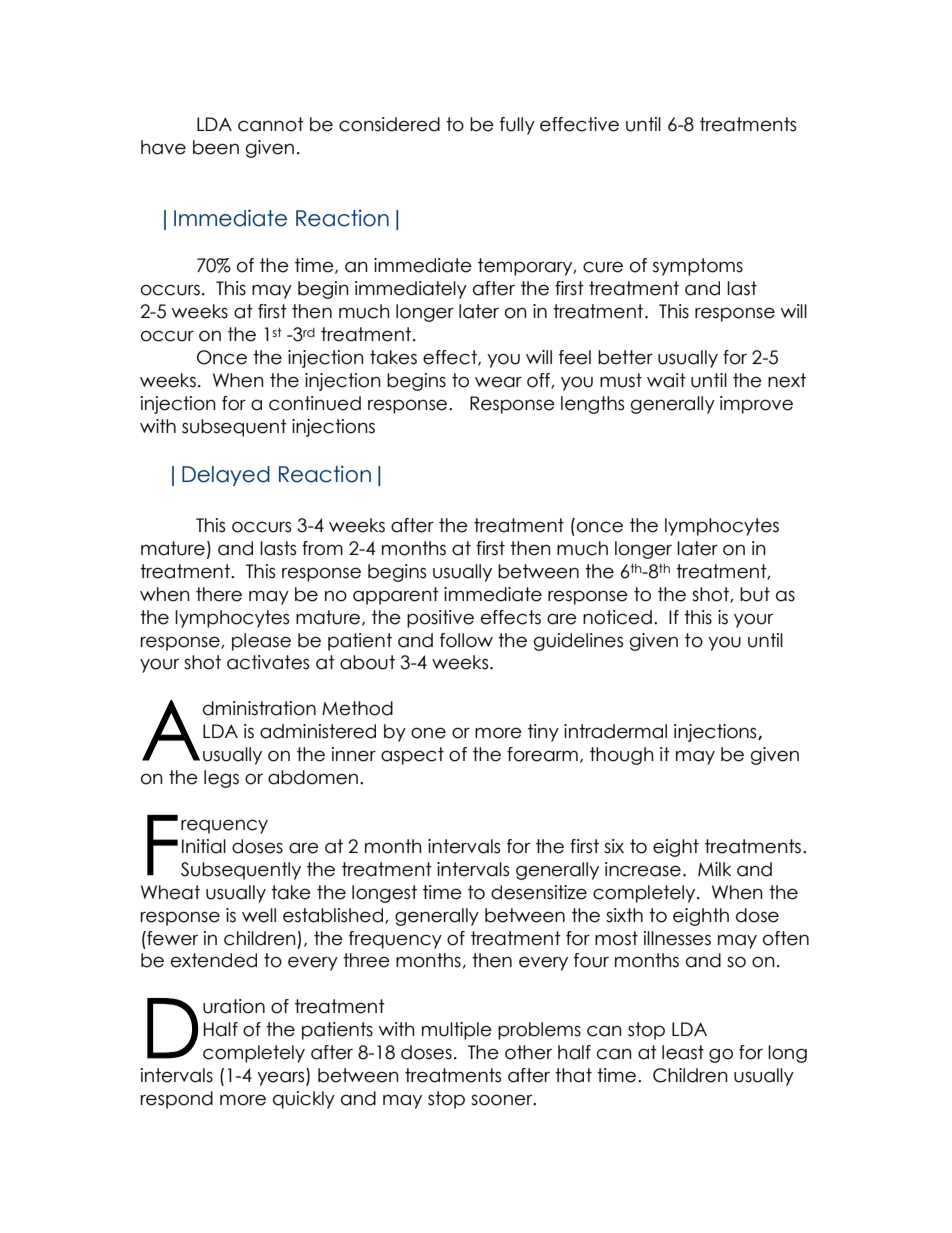 This document has height=1233, width=952. What do you see at coordinates (755, 594) in the document?
I see `but` at bounding box center [755, 594].
